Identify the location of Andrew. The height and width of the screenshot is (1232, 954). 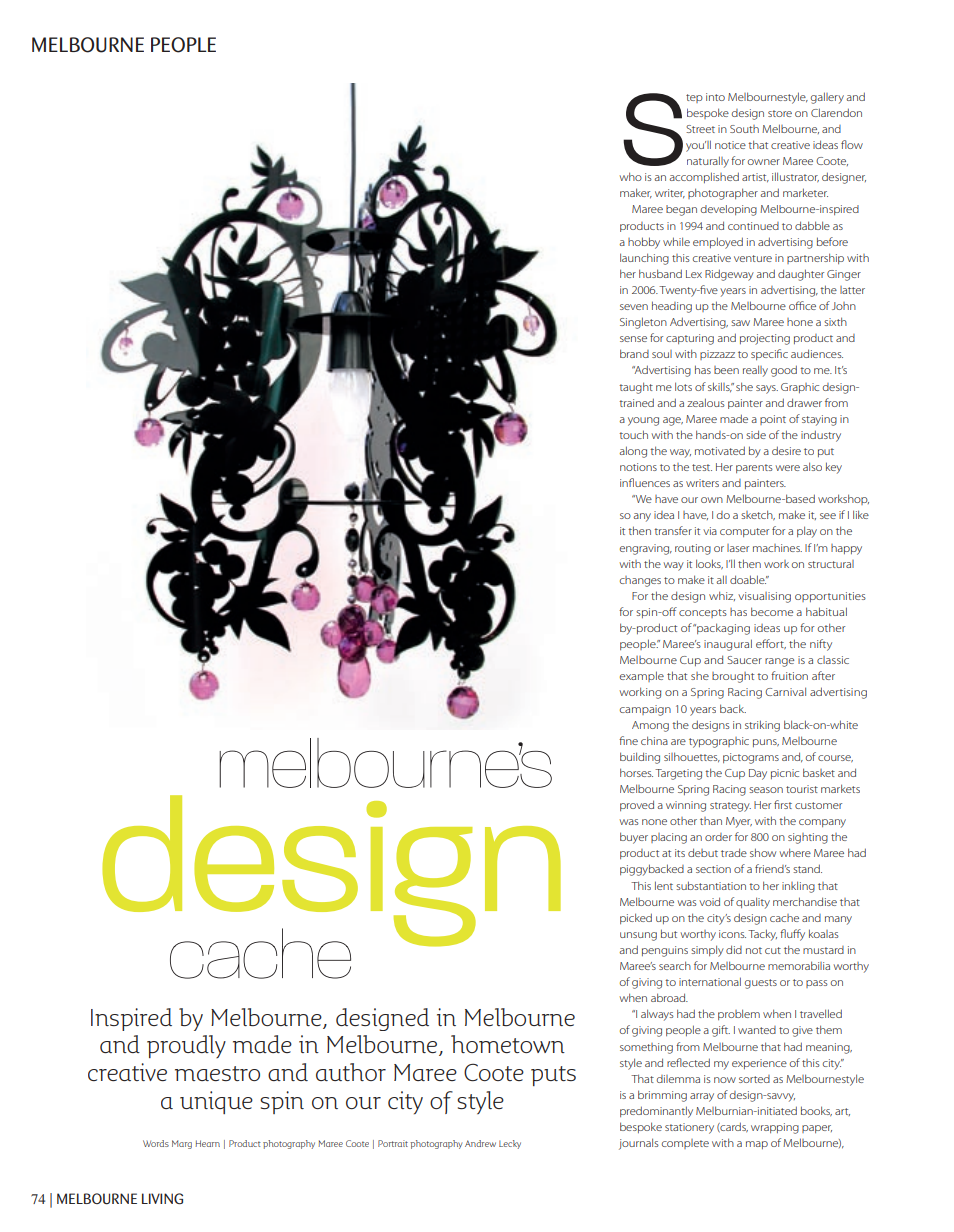
(480, 1143).
